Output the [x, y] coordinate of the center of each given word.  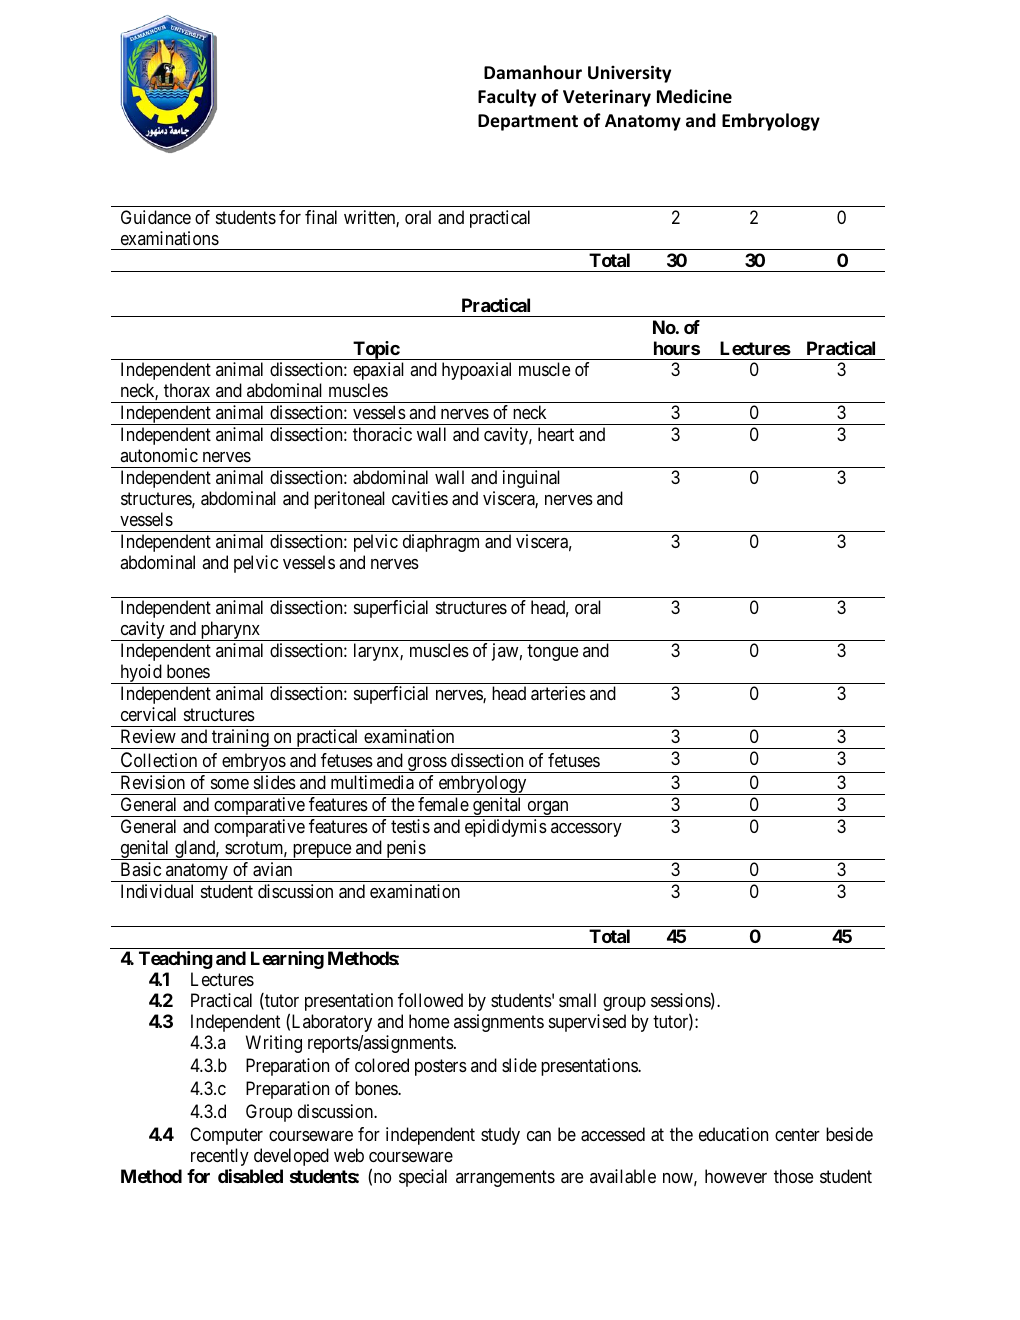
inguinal [531, 479]
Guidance [156, 217]
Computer [226, 1136]
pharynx [230, 631]
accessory [586, 830]
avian [272, 869]
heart [556, 434]
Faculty [507, 98]
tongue [552, 653]
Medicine [694, 96]
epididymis [506, 828]
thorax [187, 390]
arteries [558, 693]
